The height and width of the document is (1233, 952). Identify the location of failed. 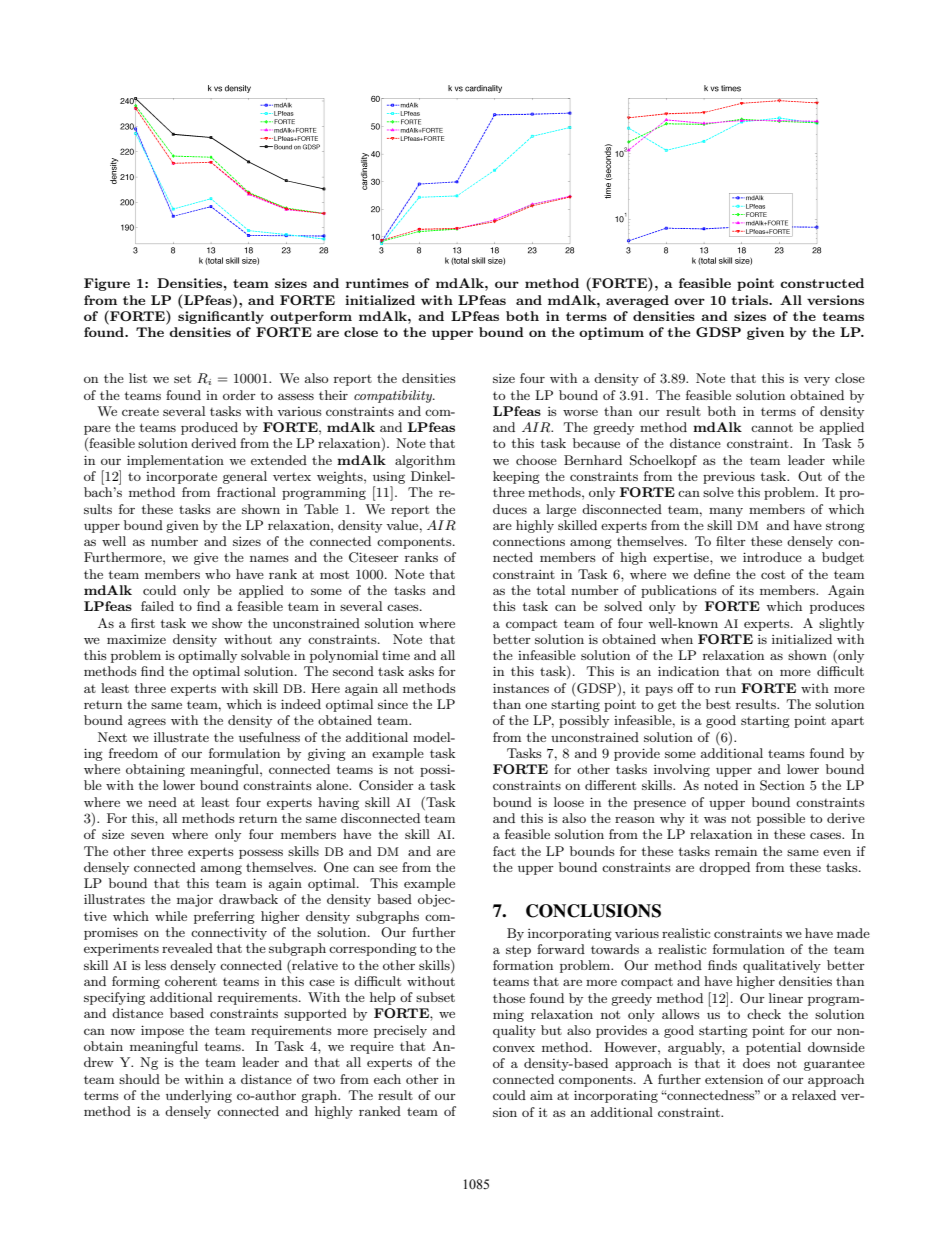
(157, 606).
